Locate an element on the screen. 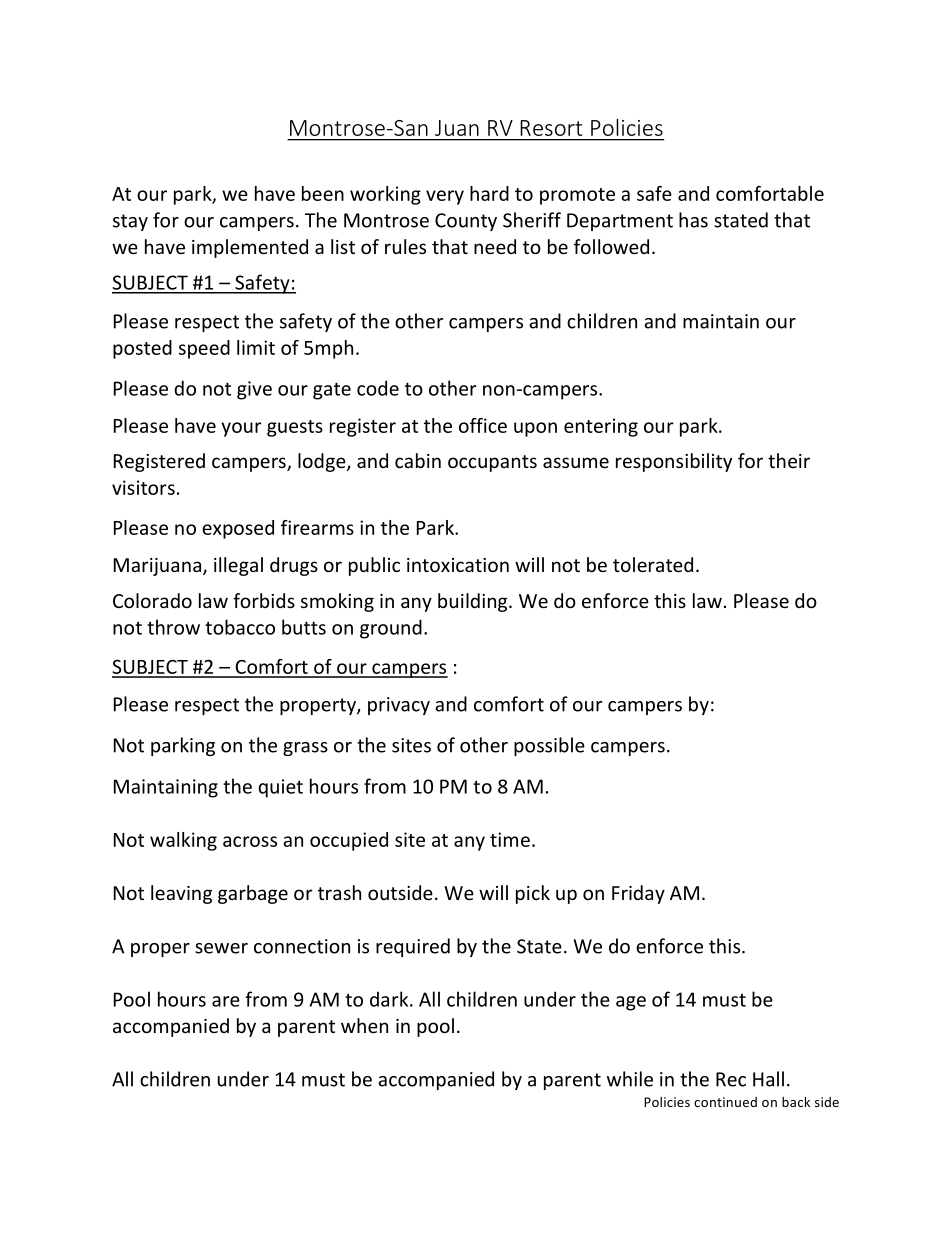  has is located at coordinates (693, 220).
